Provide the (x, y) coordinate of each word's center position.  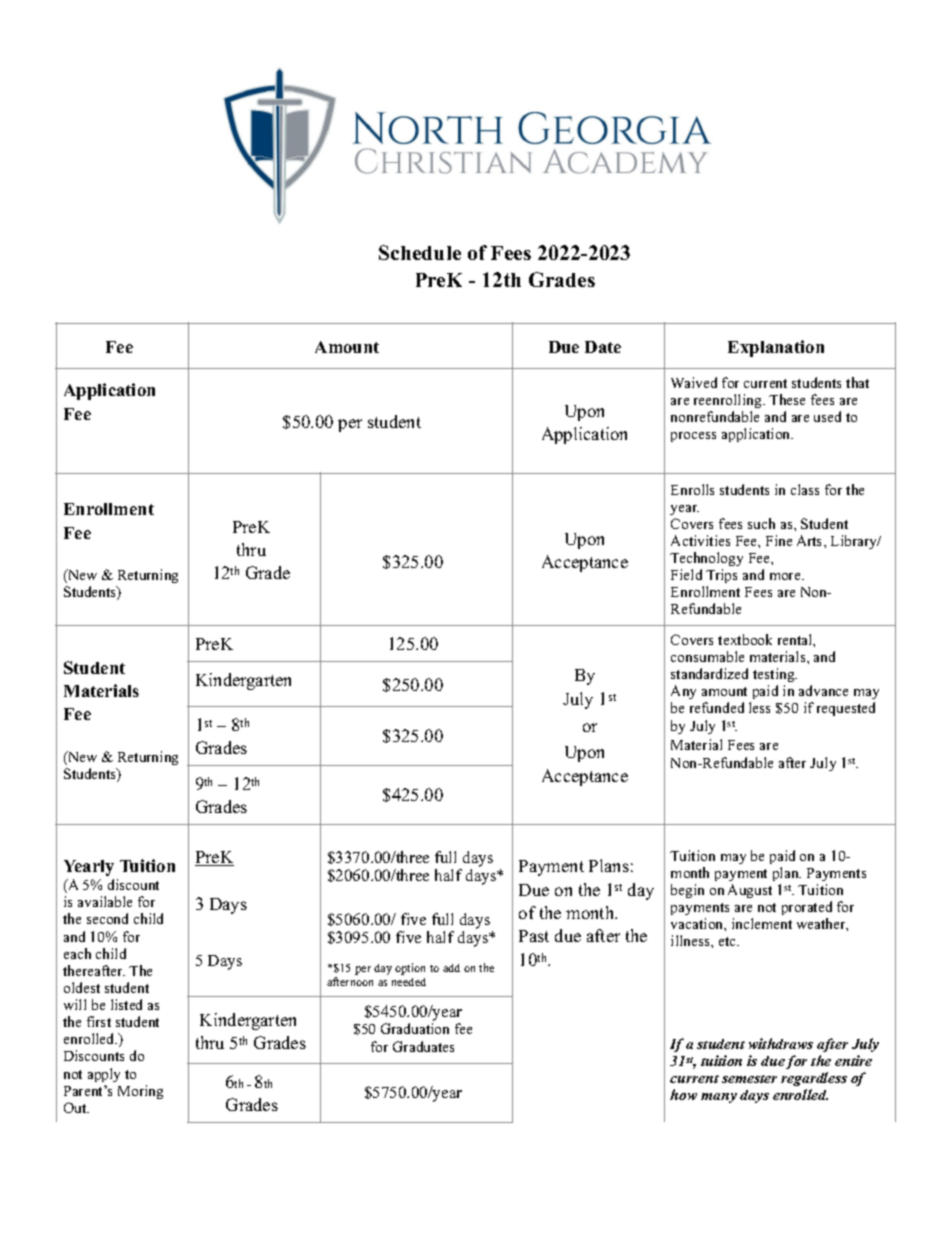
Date (603, 347)
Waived (694, 382)
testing (775, 675)
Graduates (423, 1046)
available (105, 901)
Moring (140, 1092)
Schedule (420, 252)
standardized (709, 673)
